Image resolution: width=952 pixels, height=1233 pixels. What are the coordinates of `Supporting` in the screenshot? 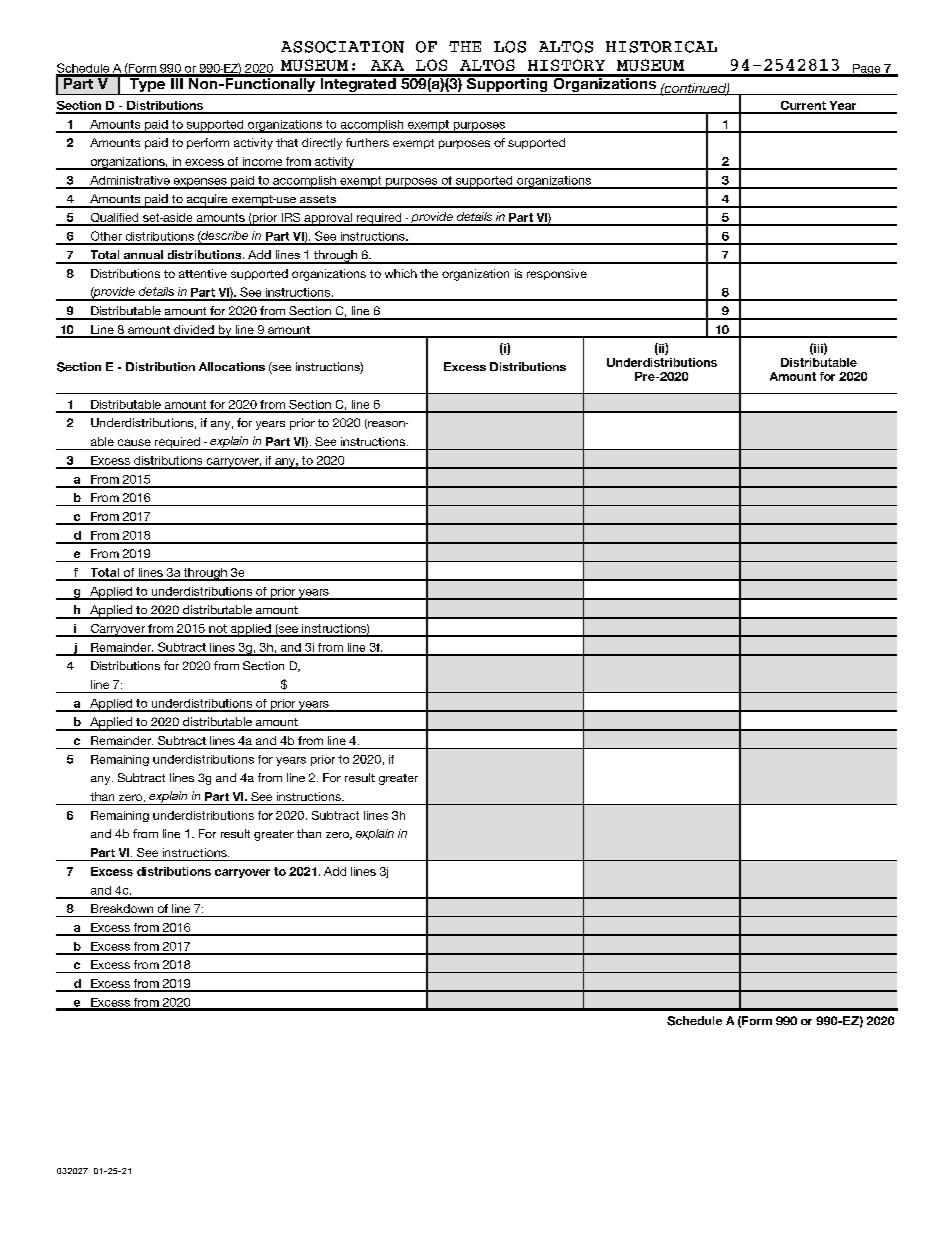 It's located at (507, 85).
